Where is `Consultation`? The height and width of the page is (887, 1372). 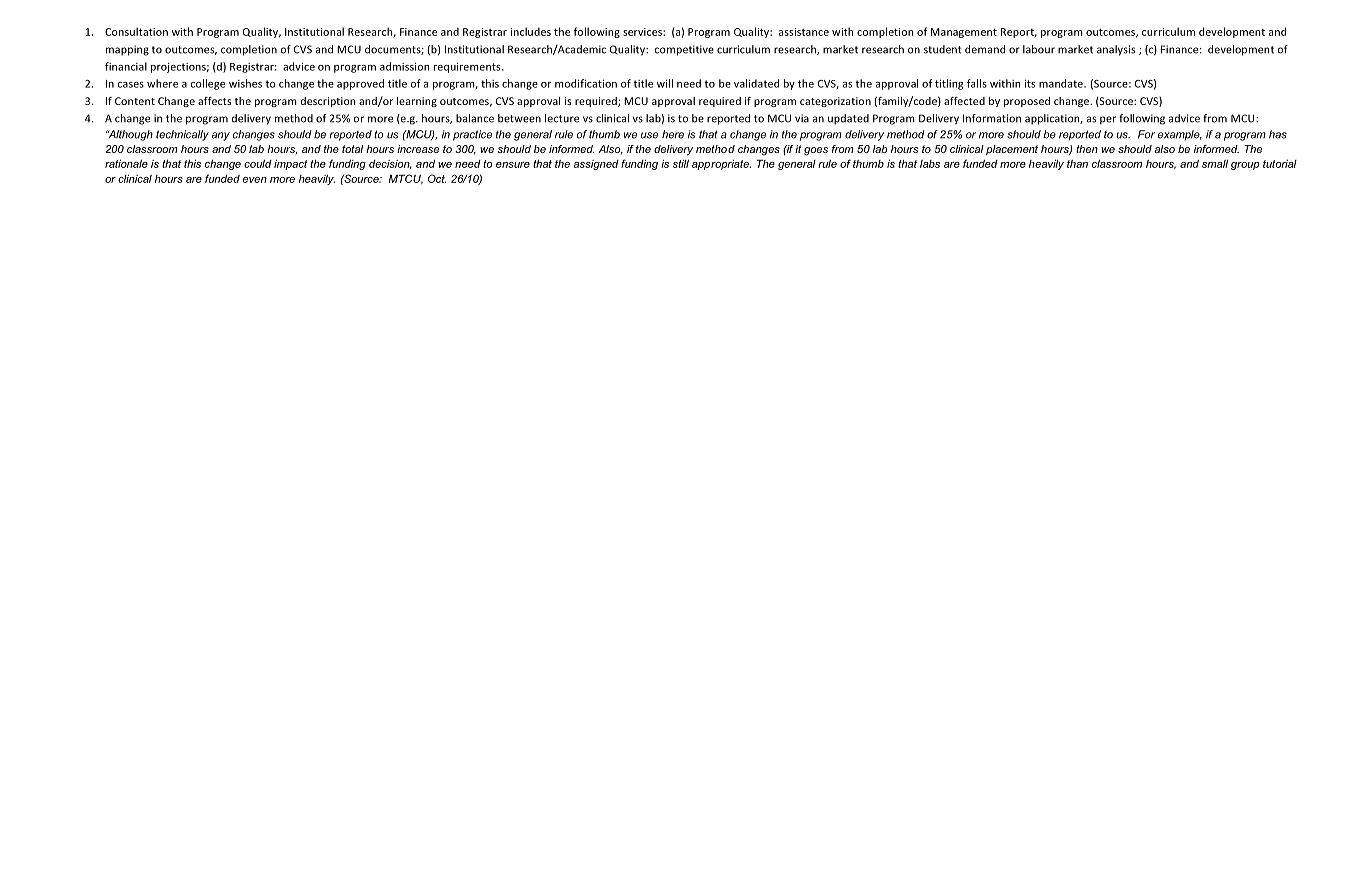
Consultation is located at coordinates (136, 31).
